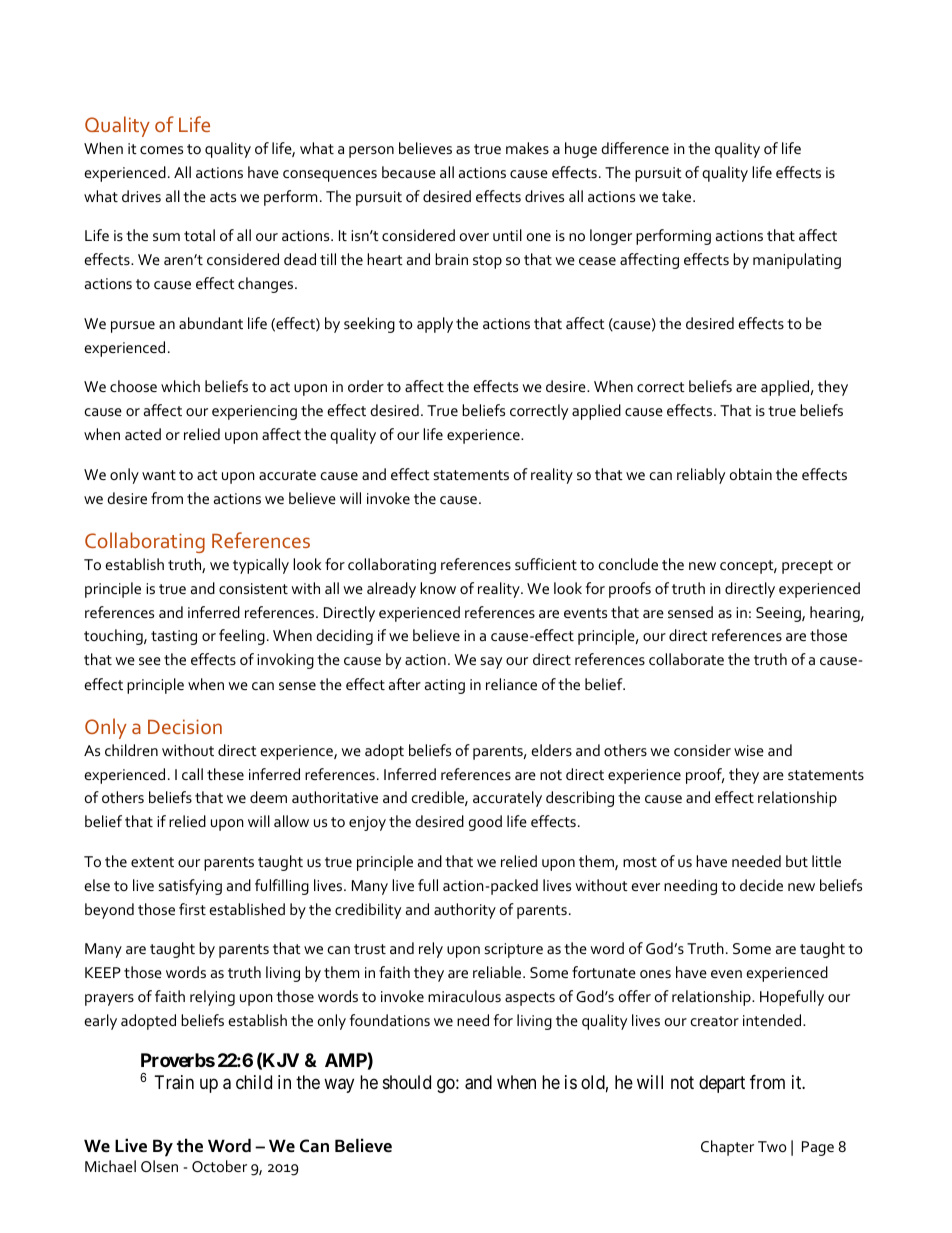 The image size is (952, 1233). I want to click on decide, so click(761, 885).
